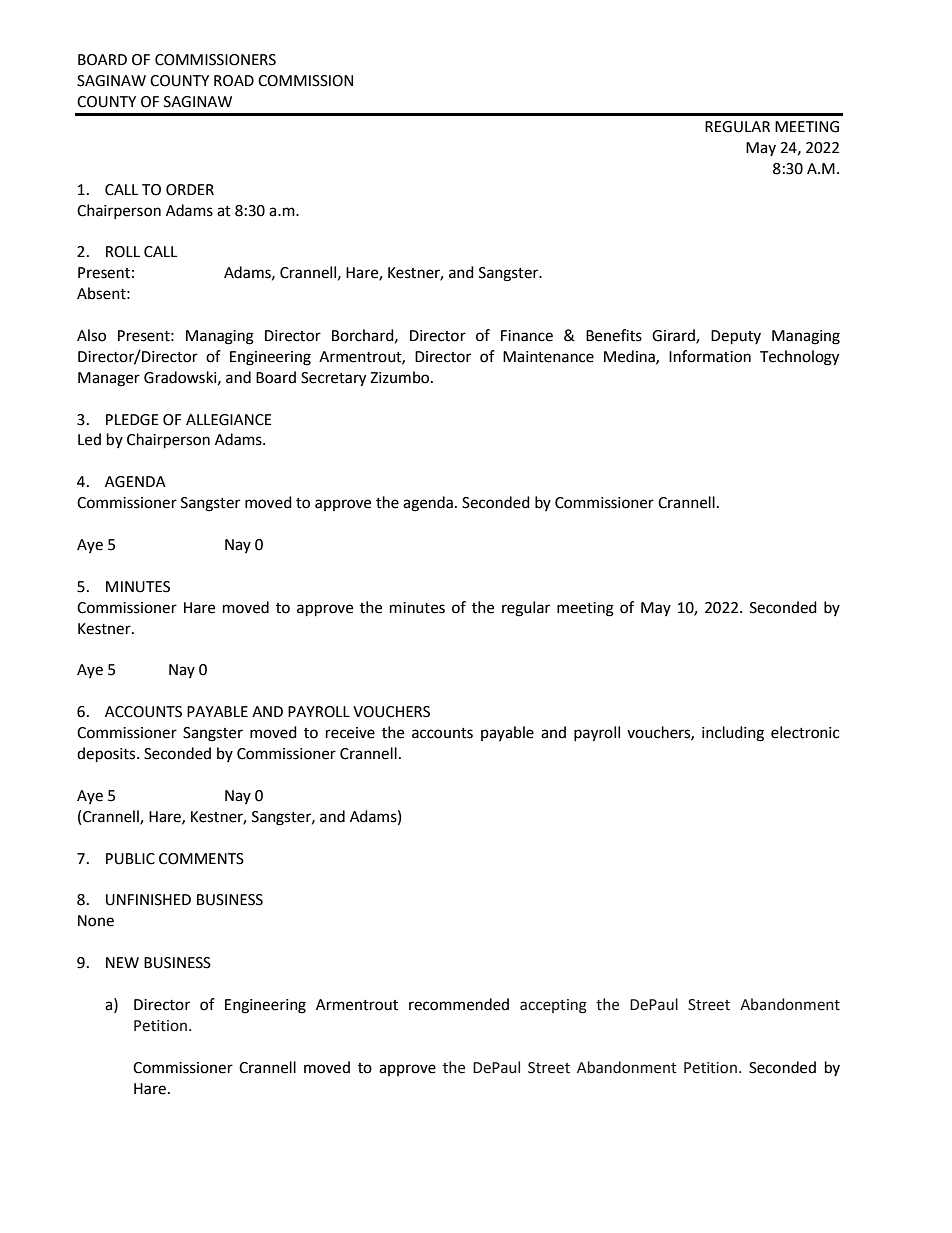 The image size is (952, 1233). I want to click on deposits, so click(107, 755).
